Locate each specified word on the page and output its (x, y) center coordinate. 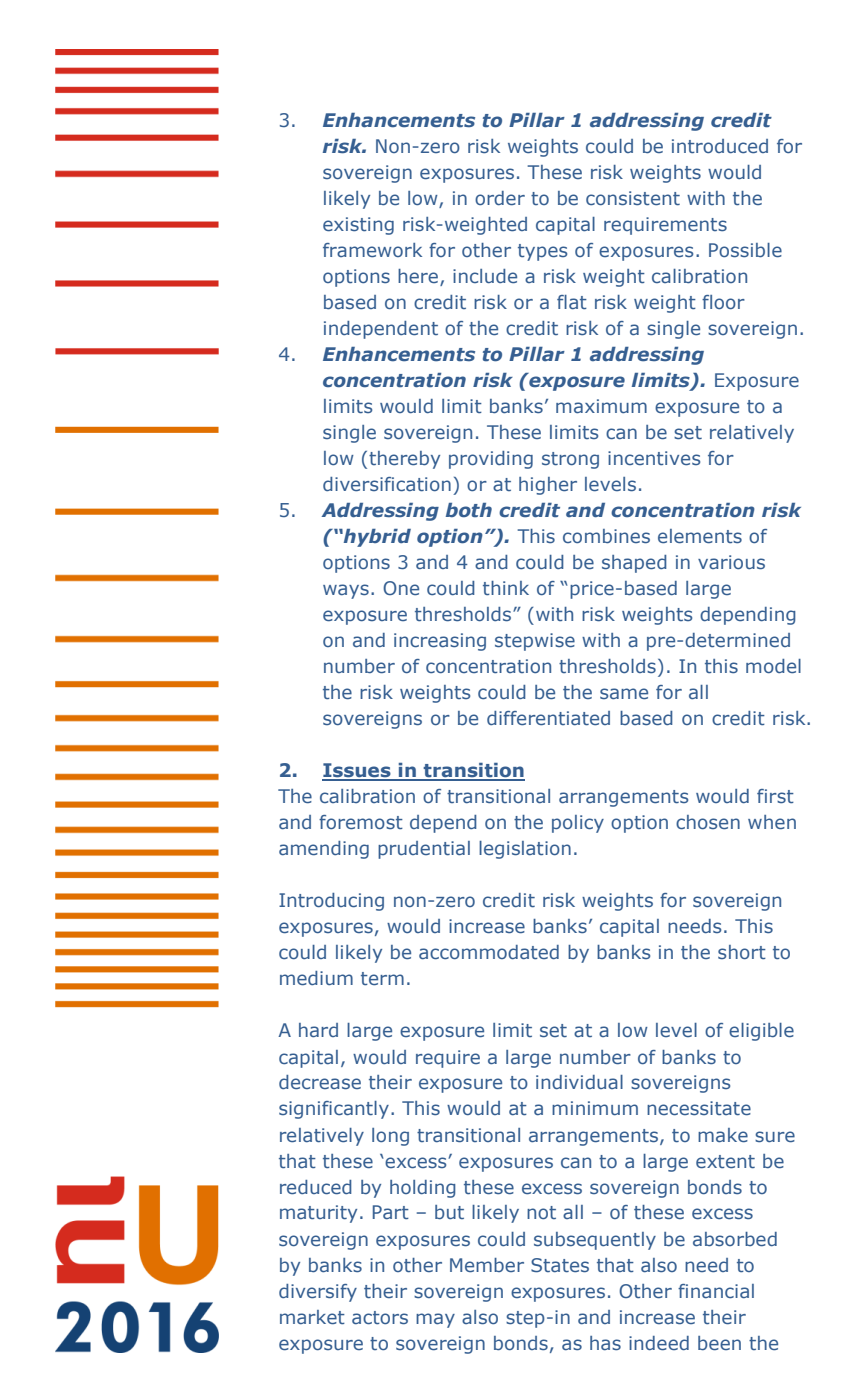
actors (380, 1318)
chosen (708, 822)
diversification (387, 484)
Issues (357, 771)
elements (700, 536)
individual (579, 1082)
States (560, 1265)
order (500, 198)
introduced (720, 146)
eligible (761, 1032)
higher (548, 486)
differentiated (548, 718)
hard (318, 1030)
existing (358, 226)
